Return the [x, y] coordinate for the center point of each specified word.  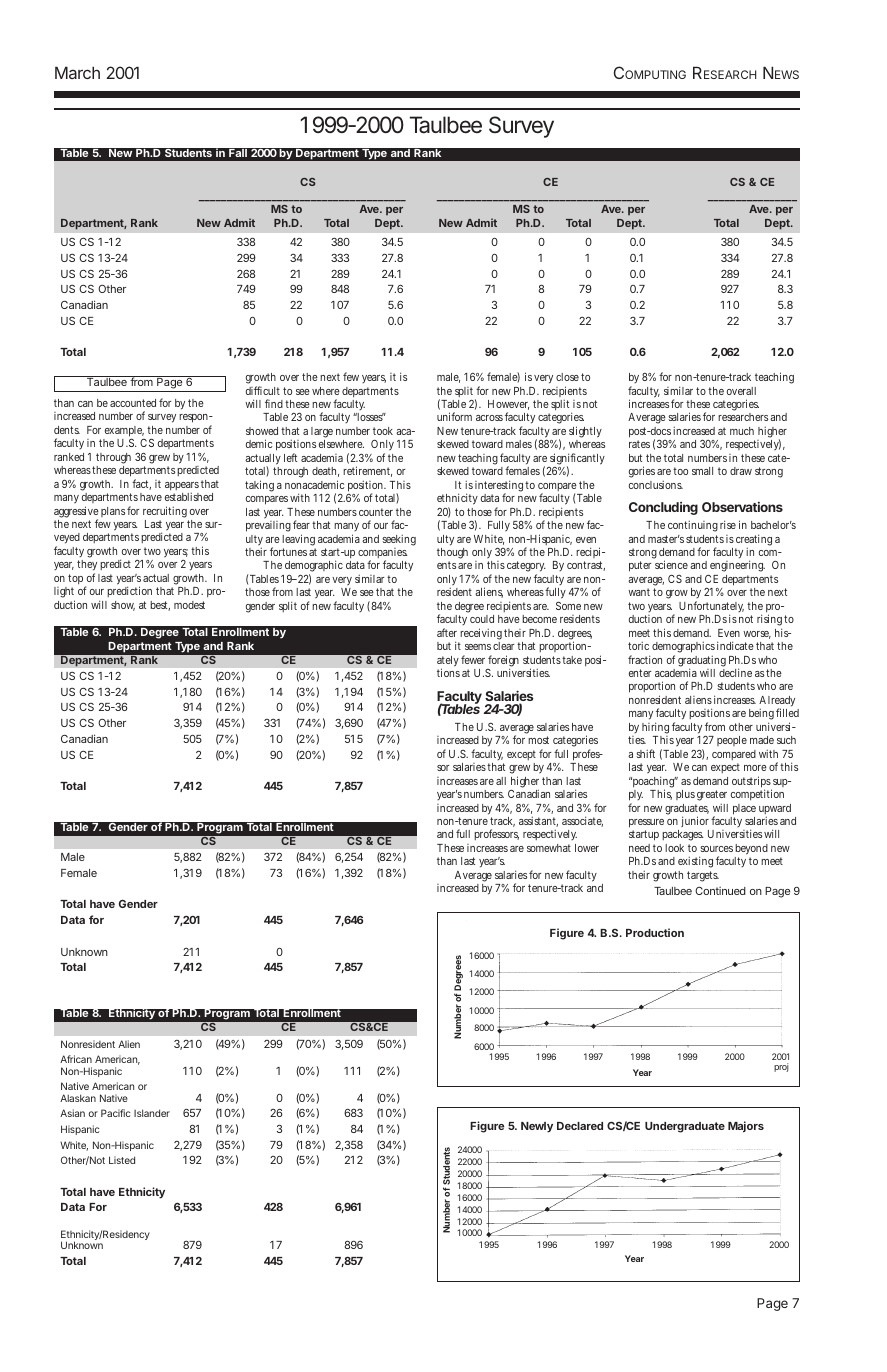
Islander [152, 1113]
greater [712, 797]
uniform [454, 416]
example [124, 433]
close [567, 377]
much [742, 431]
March [77, 72]
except [521, 755]
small [702, 471]
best [160, 606]
